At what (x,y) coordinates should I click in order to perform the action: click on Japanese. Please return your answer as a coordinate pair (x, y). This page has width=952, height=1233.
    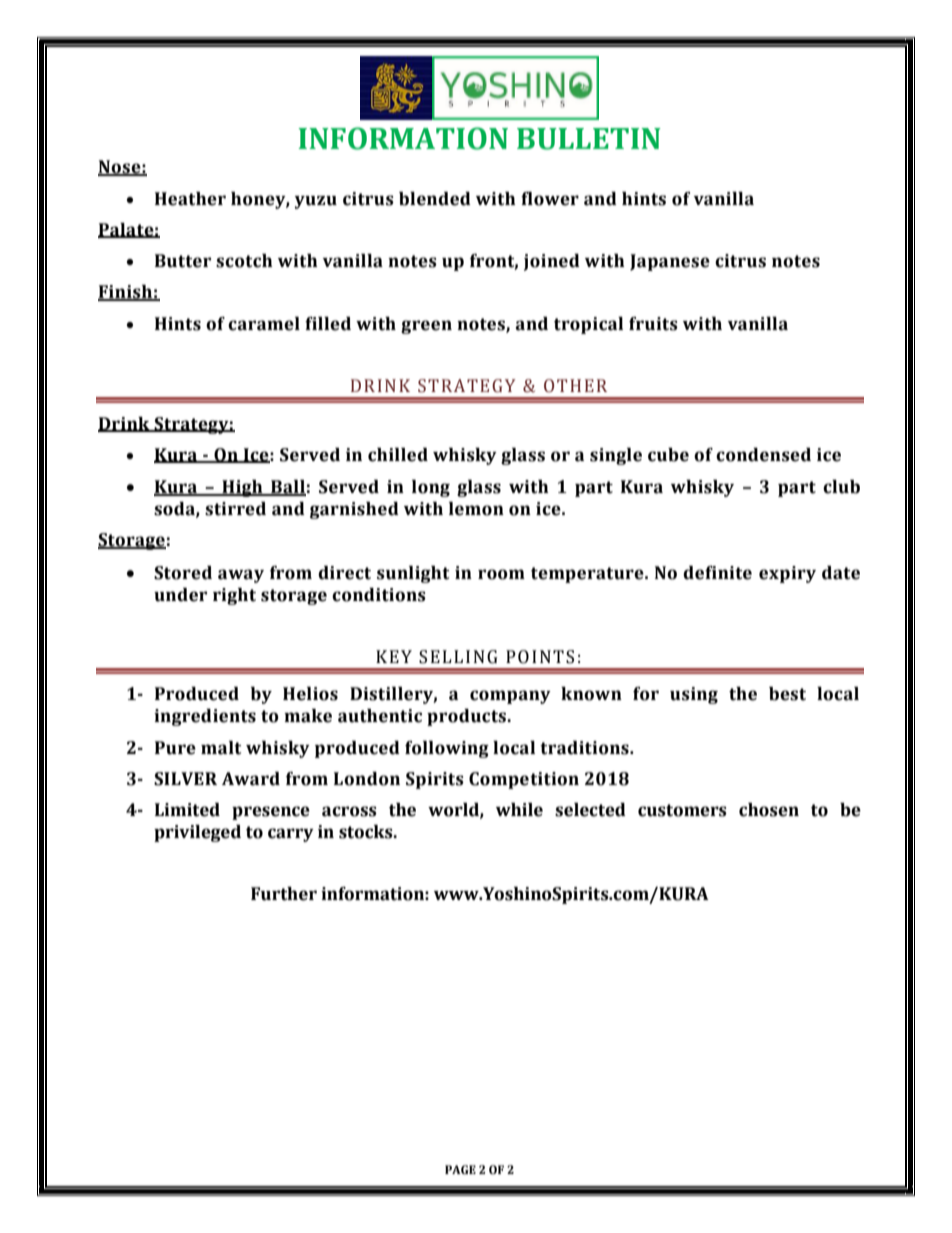
    Looking at the image, I should click on (670, 262).
